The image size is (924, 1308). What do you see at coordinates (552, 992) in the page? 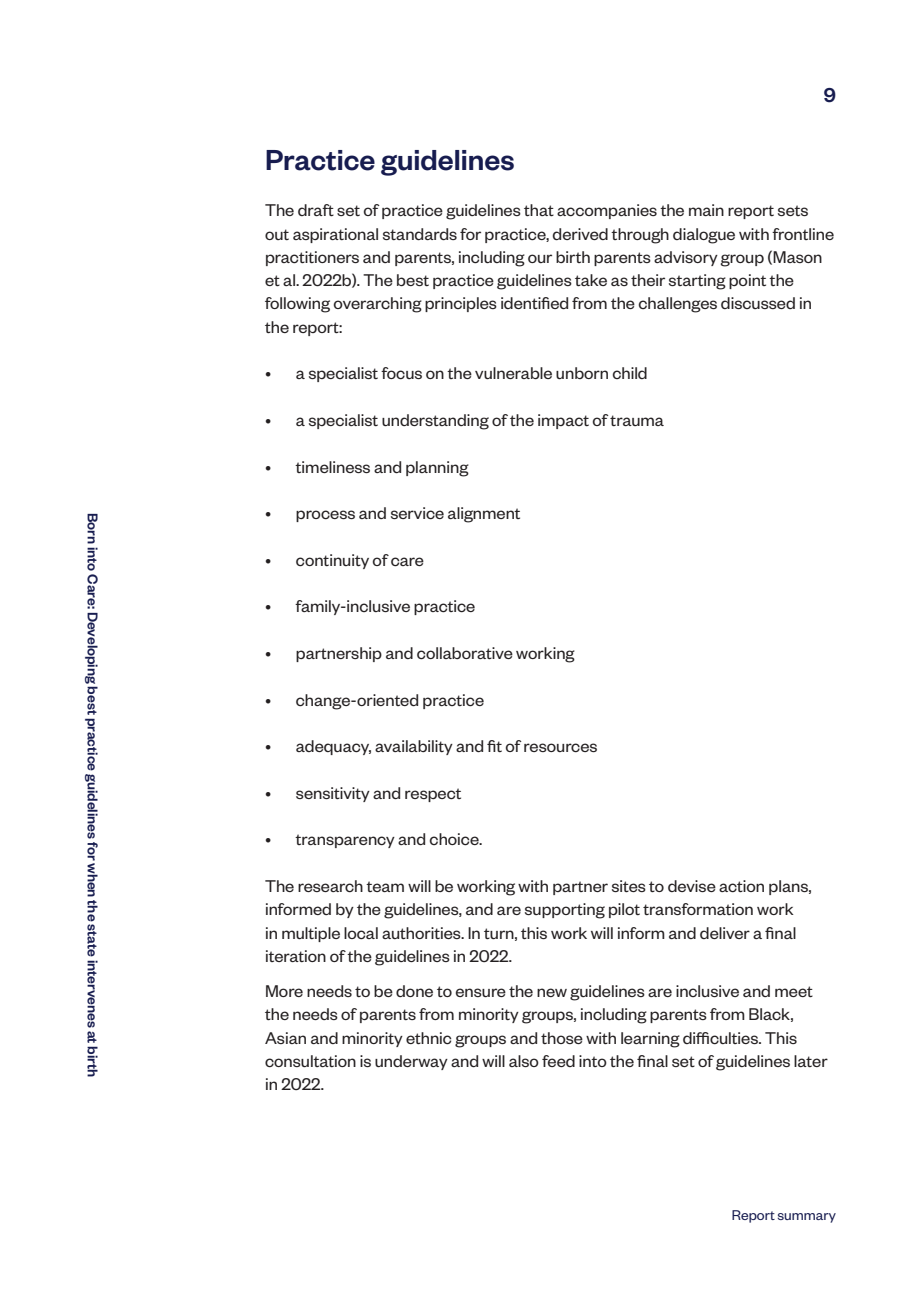
I see `new` at bounding box center [552, 992].
